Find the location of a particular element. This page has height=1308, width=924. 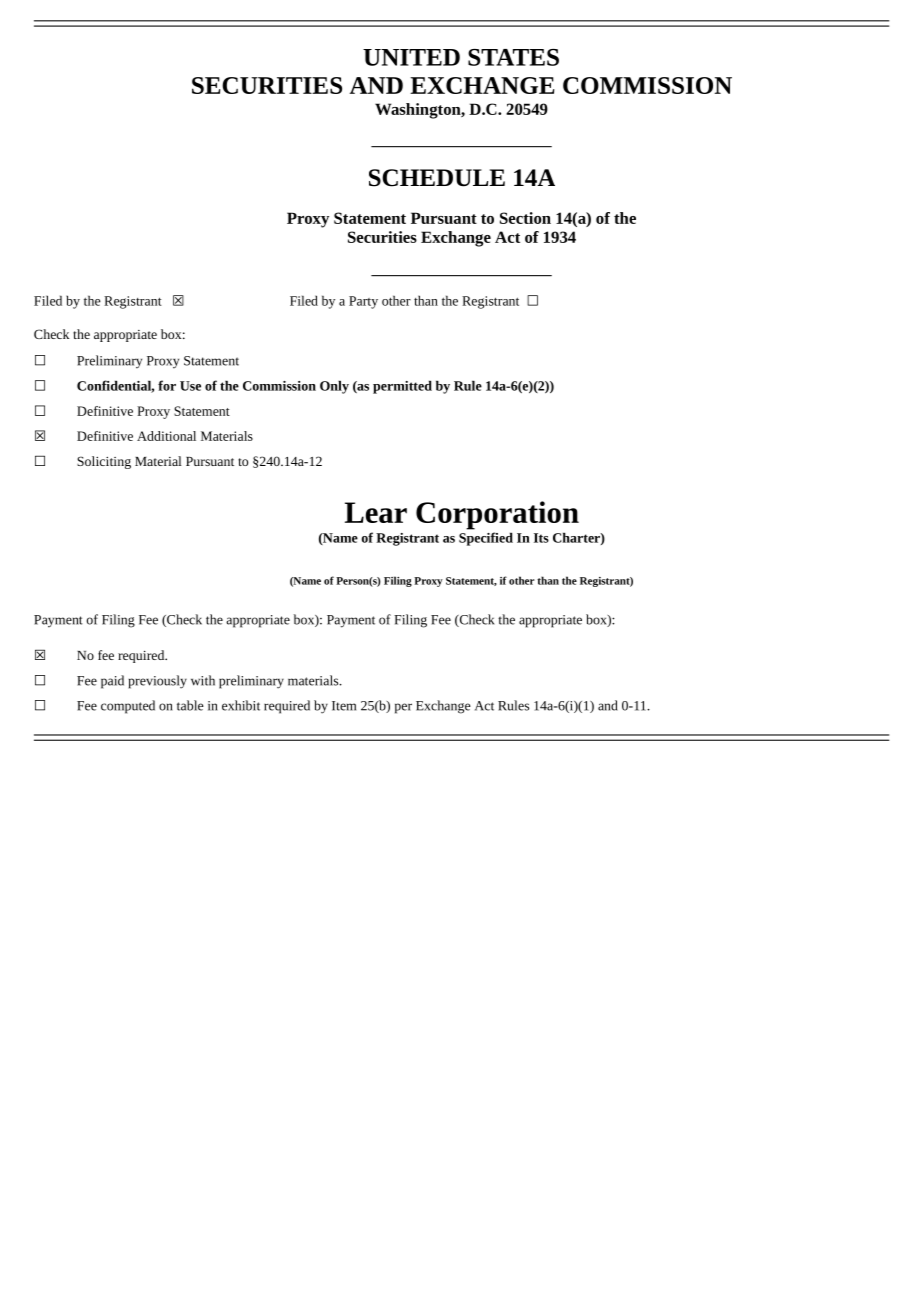

UNITED is located at coordinates (411, 57).
